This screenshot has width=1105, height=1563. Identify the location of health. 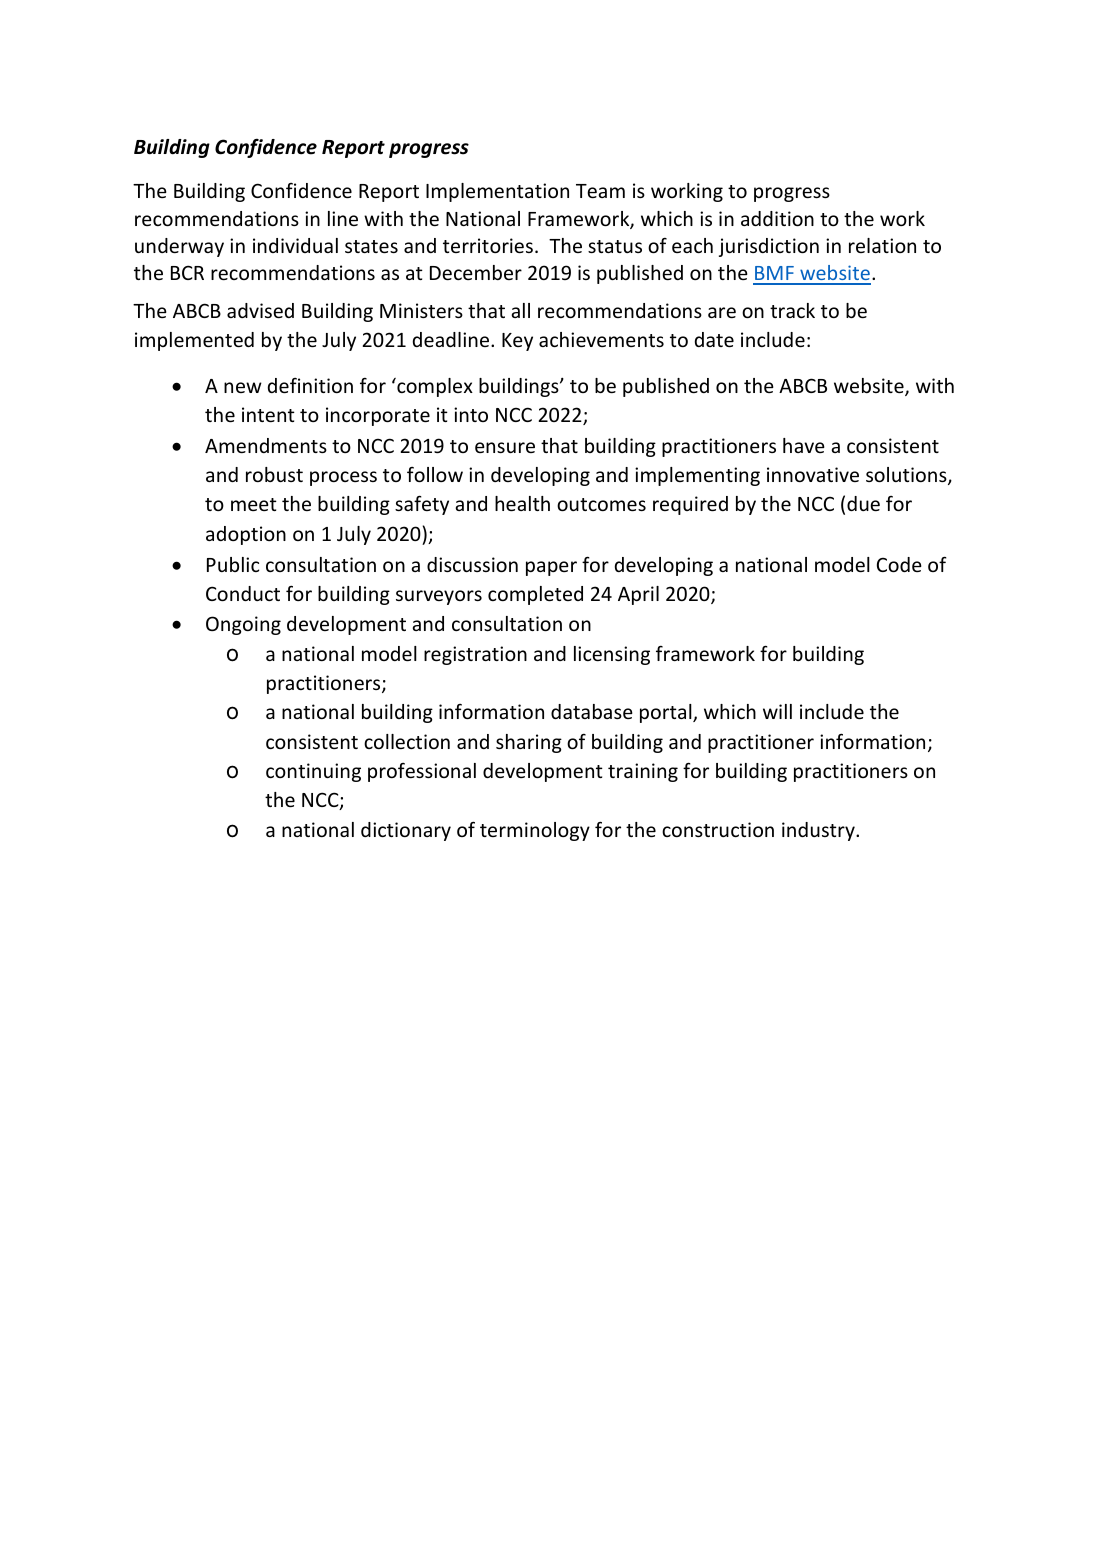
(522, 503).
